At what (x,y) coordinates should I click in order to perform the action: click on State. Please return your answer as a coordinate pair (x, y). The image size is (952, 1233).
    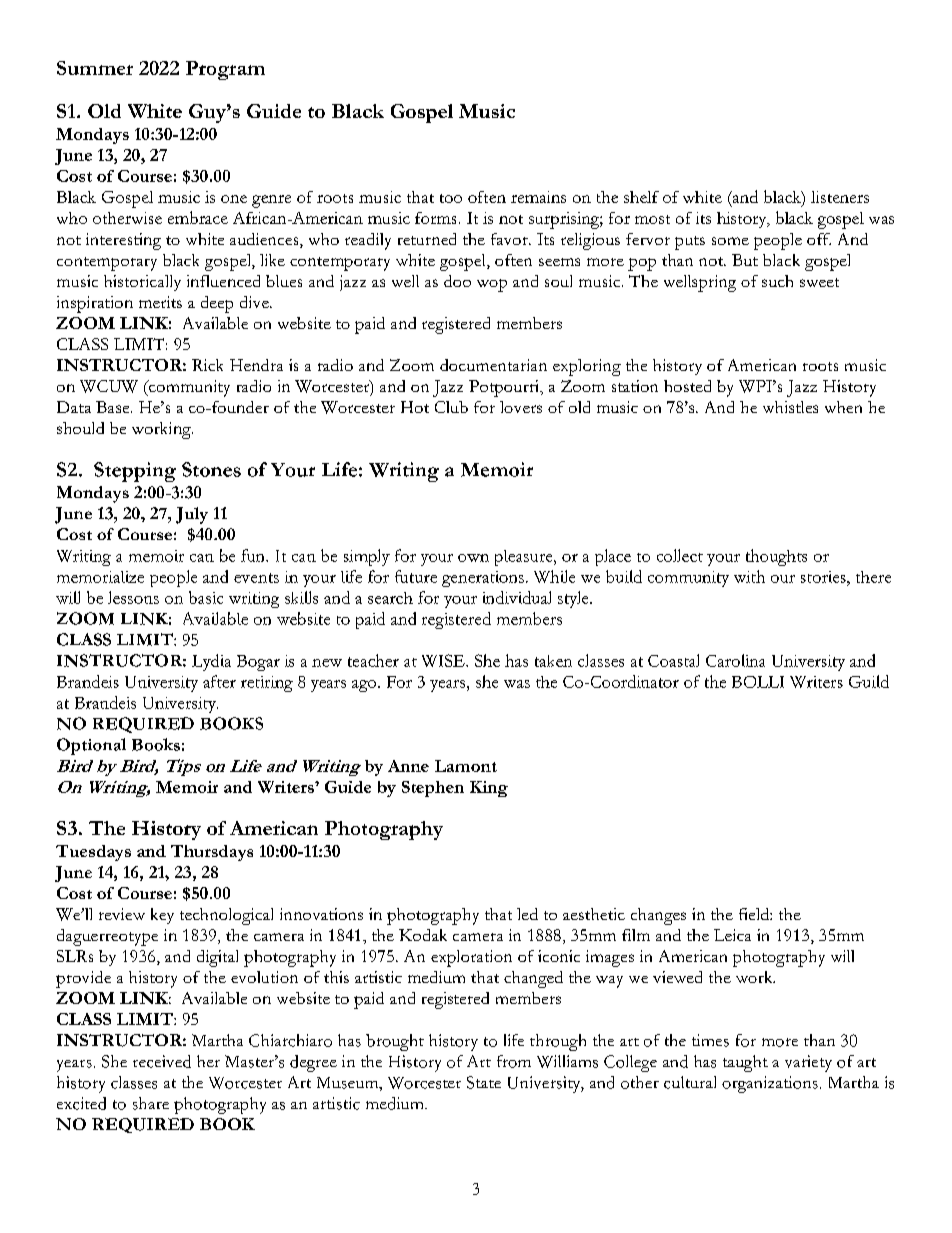
    Looking at the image, I should click on (484, 1082).
